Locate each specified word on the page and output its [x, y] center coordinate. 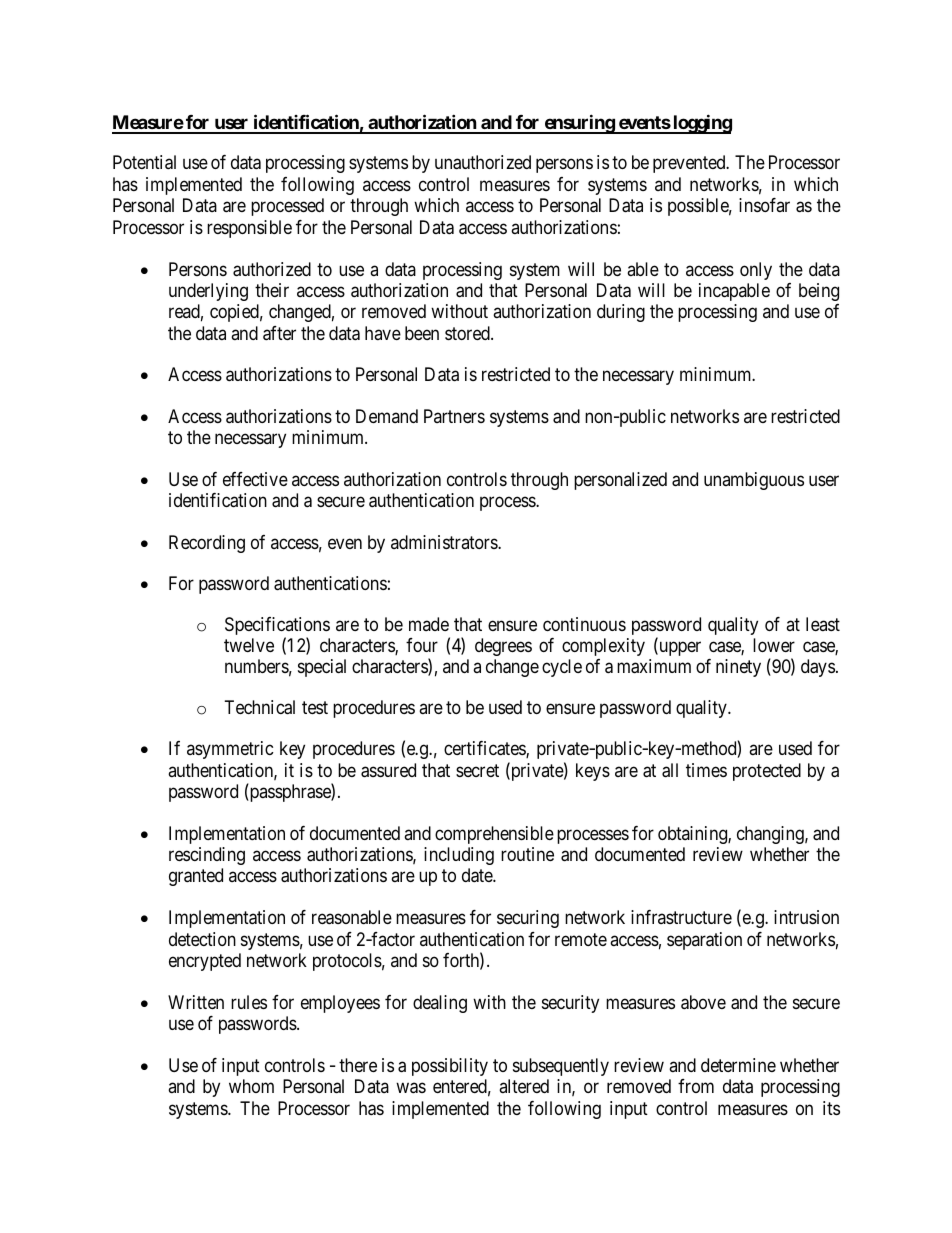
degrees [503, 647]
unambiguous [754, 481]
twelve [249, 645]
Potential [144, 162]
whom [251, 1086]
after [279, 333]
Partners [454, 416]
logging [701, 124]
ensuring [579, 124]
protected [767, 772]
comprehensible [494, 835]
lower [774, 645]
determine [738, 1065]
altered [524, 1086]
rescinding [207, 856]
